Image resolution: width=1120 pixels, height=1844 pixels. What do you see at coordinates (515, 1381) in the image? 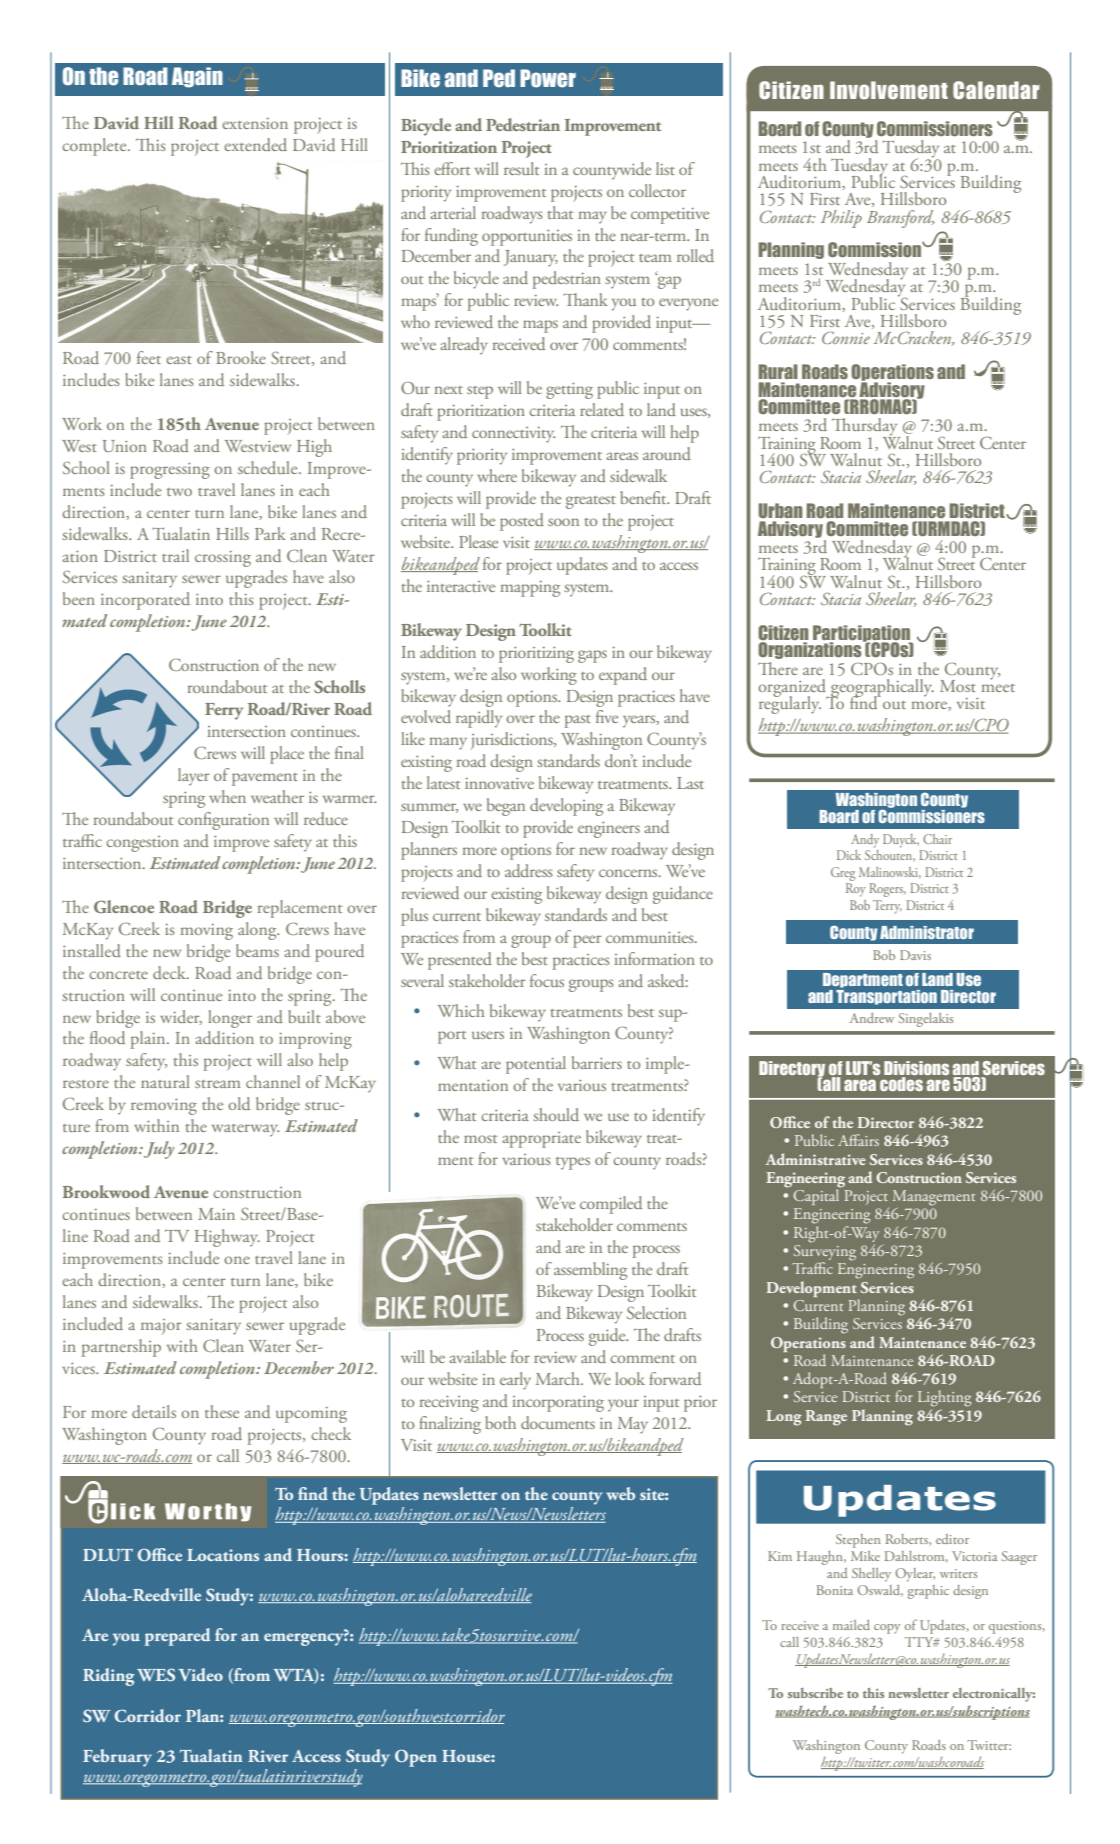
I see `early` at bounding box center [515, 1381].
